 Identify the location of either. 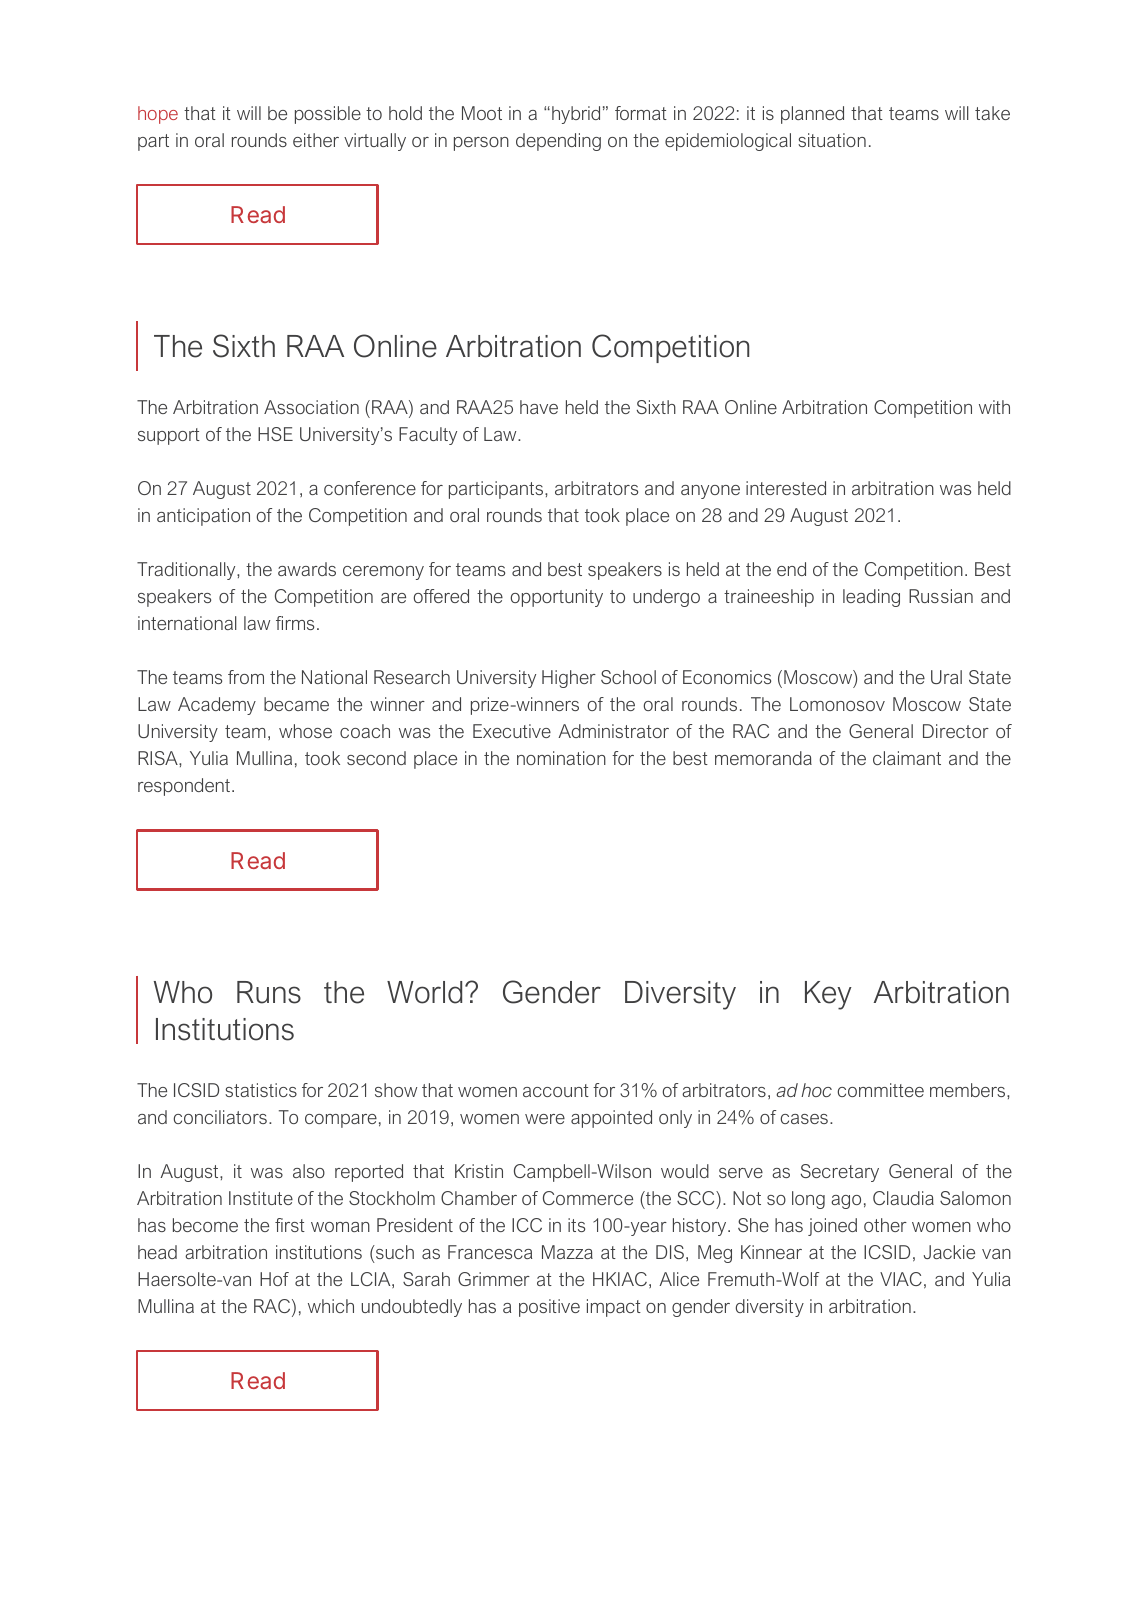
(316, 140).
